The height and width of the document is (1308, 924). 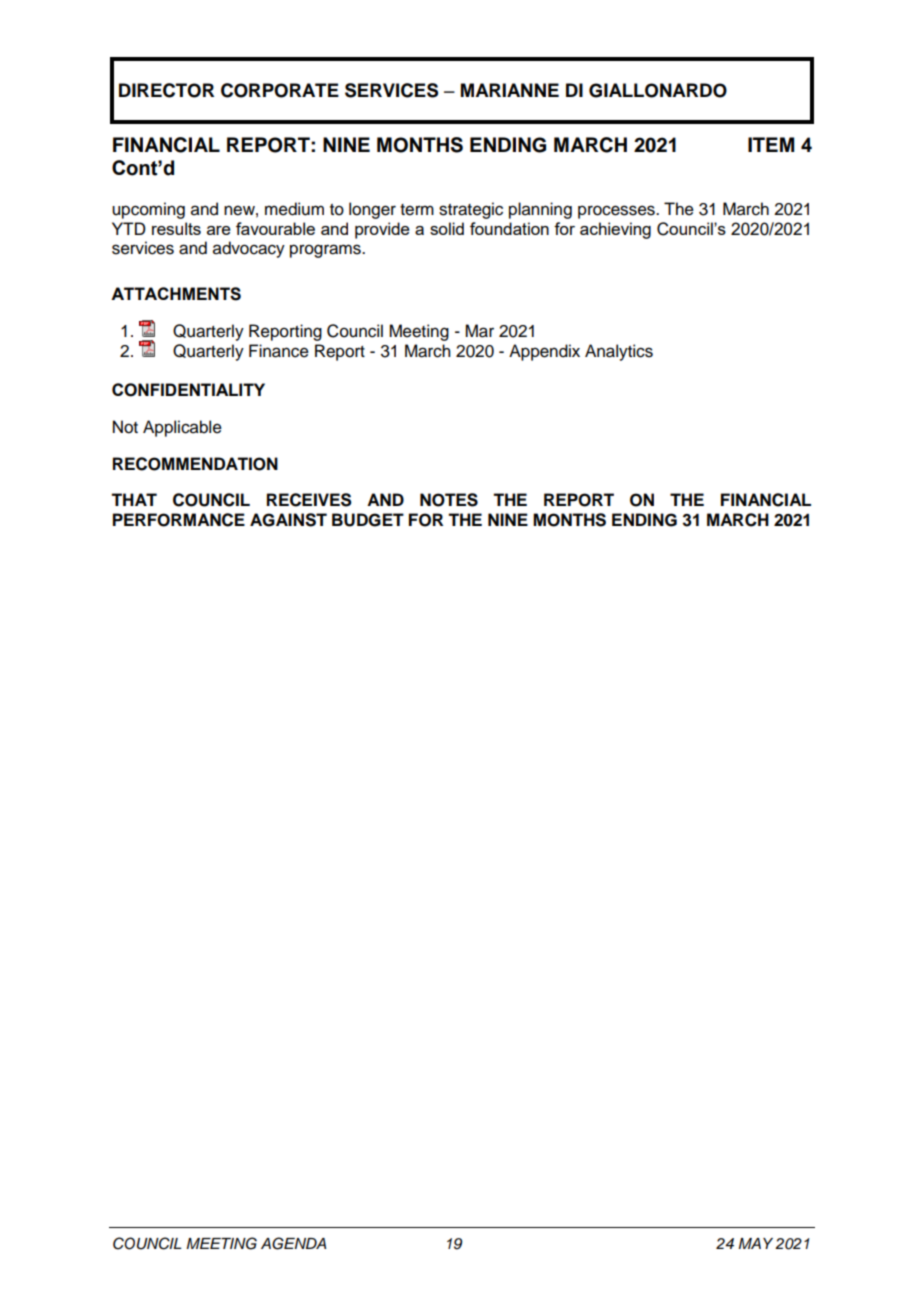 I want to click on PERFORMANCE, so click(x=179, y=520).
